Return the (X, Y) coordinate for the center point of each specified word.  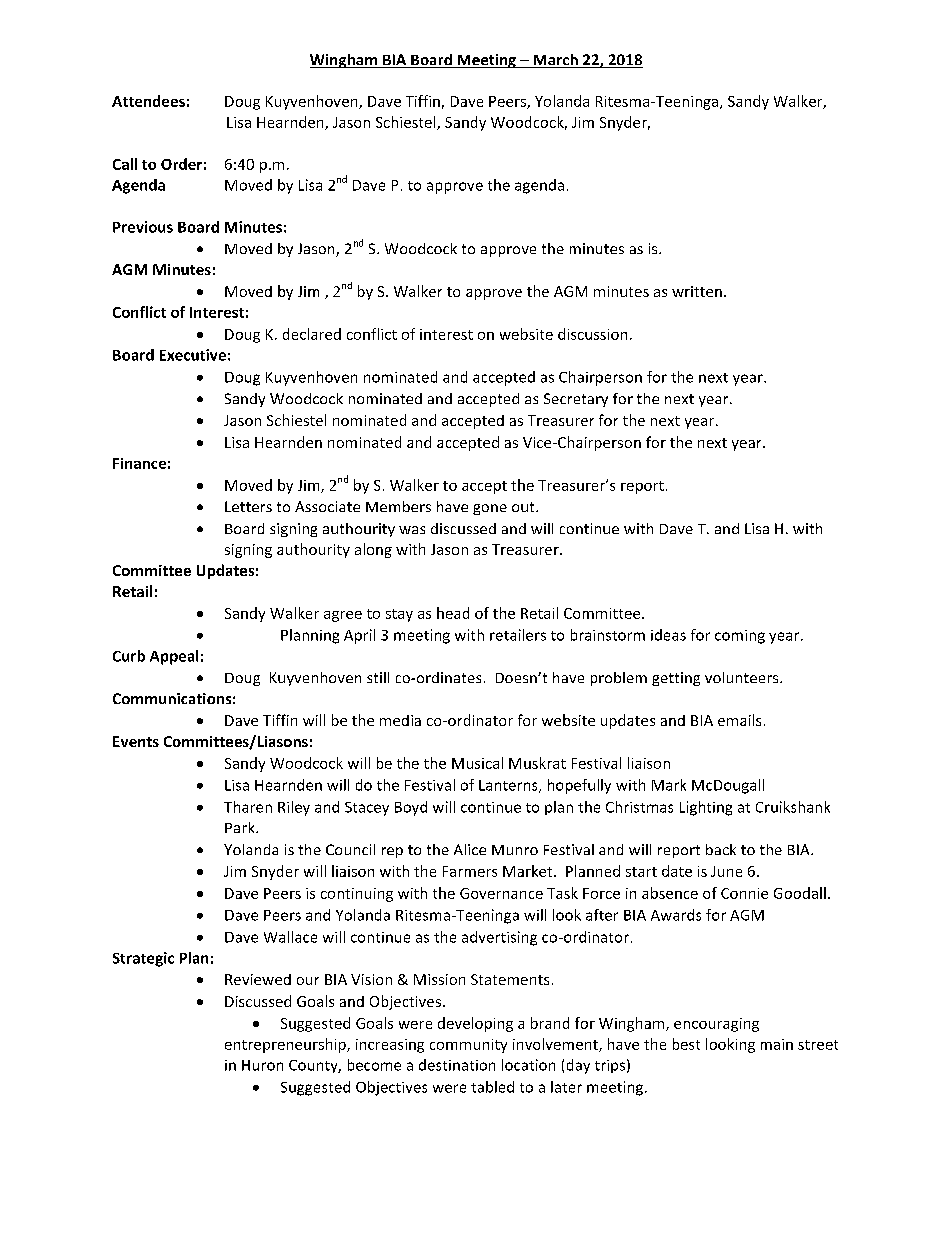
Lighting (706, 808)
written (697, 291)
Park (241, 827)
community (468, 1046)
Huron (262, 1065)
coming (740, 637)
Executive (193, 355)
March (556, 61)
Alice (470, 849)
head (453, 613)
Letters (248, 506)
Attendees (148, 101)
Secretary (576, 400)
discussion (592, 334)
